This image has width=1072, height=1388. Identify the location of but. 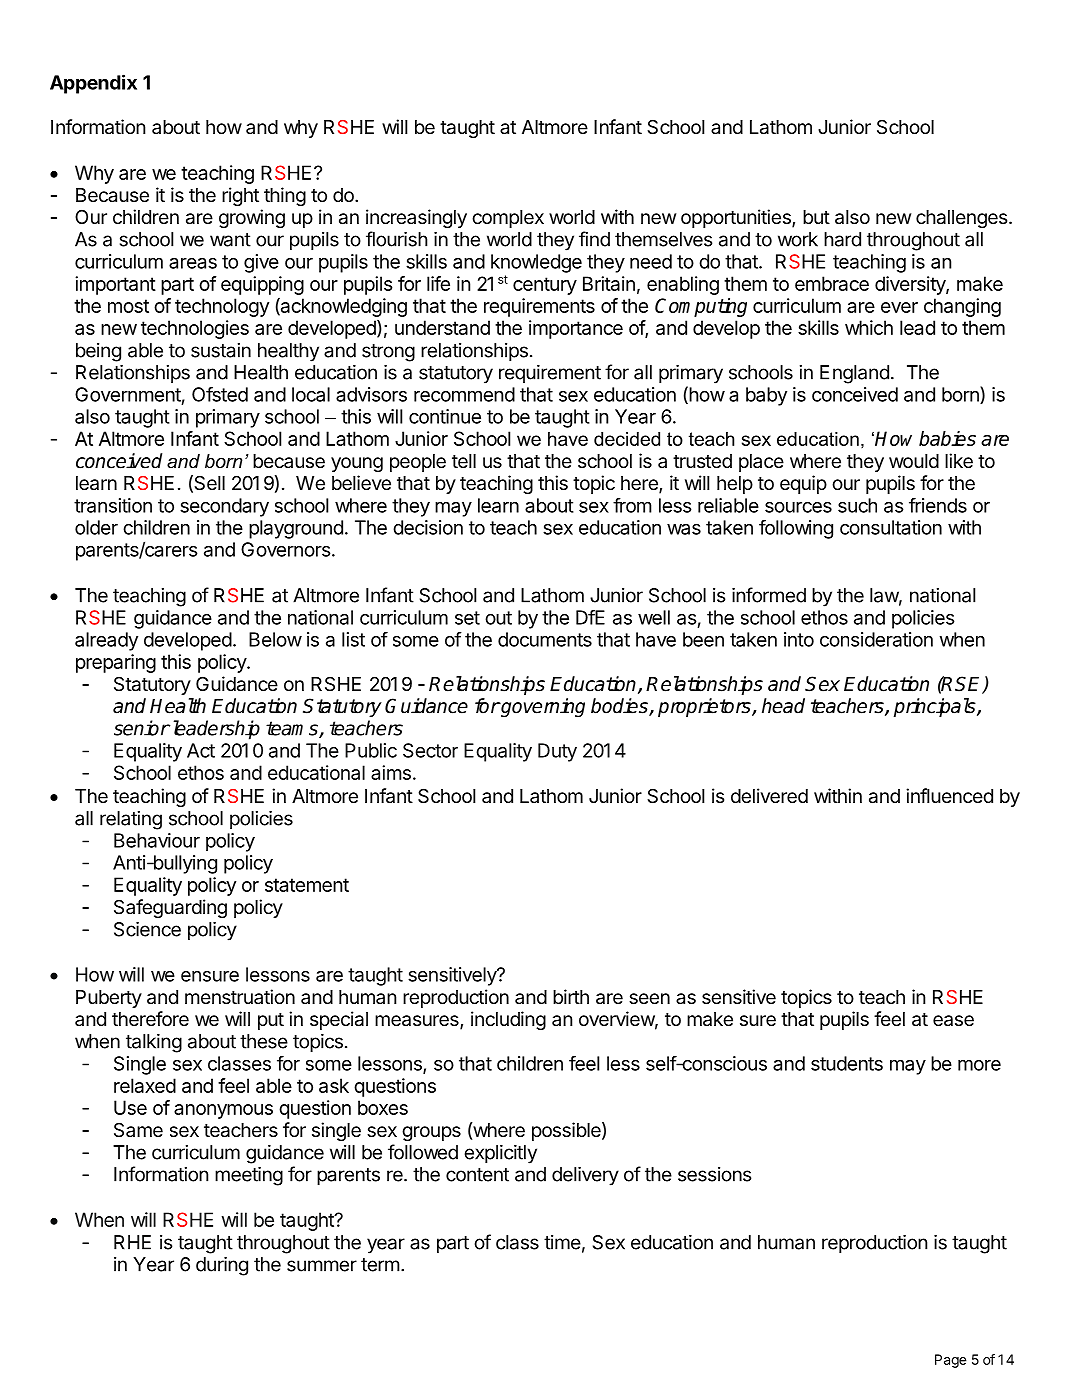
(816, 217).
